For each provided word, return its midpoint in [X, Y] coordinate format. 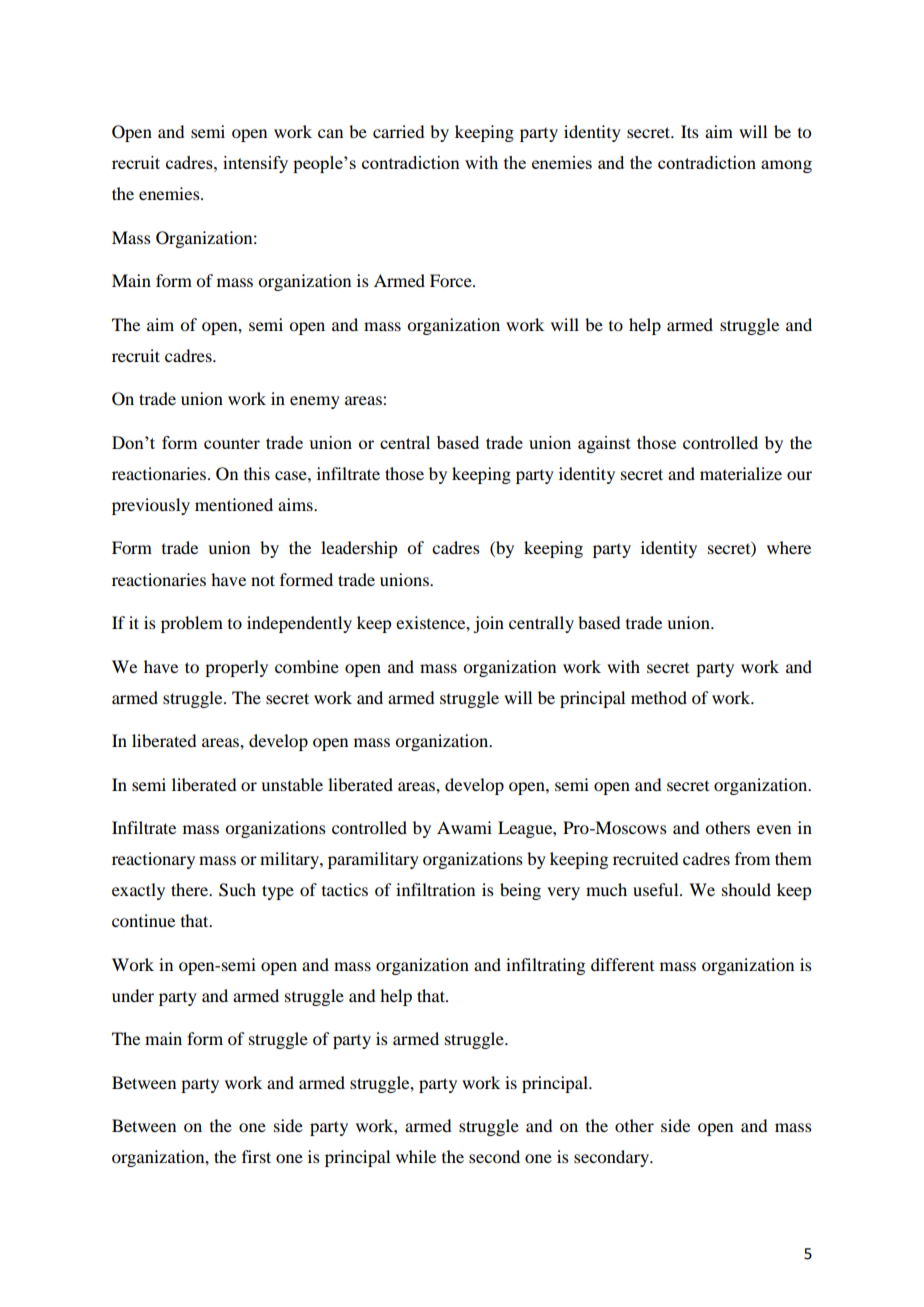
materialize [741, 473]
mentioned [234, 504]
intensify [255, 164]
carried [398, 131]
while [416, 1156]
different [622, 964]
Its [690, 131]
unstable [292, 784]
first [256, 1156]
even [774, 829]
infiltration [435, 889]
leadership [359, 549]
